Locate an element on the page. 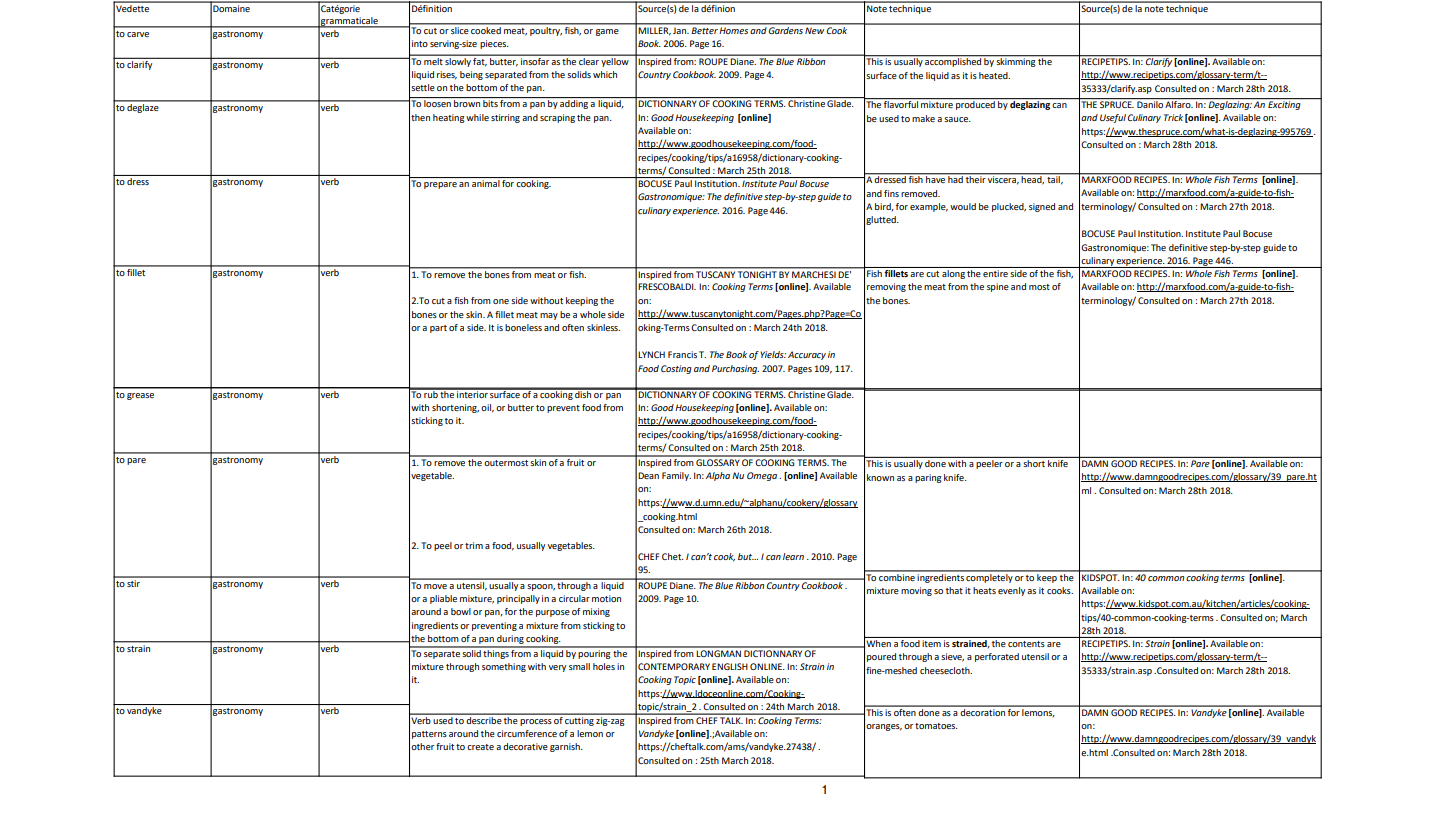 The image size is (1456, 819). skimming is located at coordinates (1016, 61).
